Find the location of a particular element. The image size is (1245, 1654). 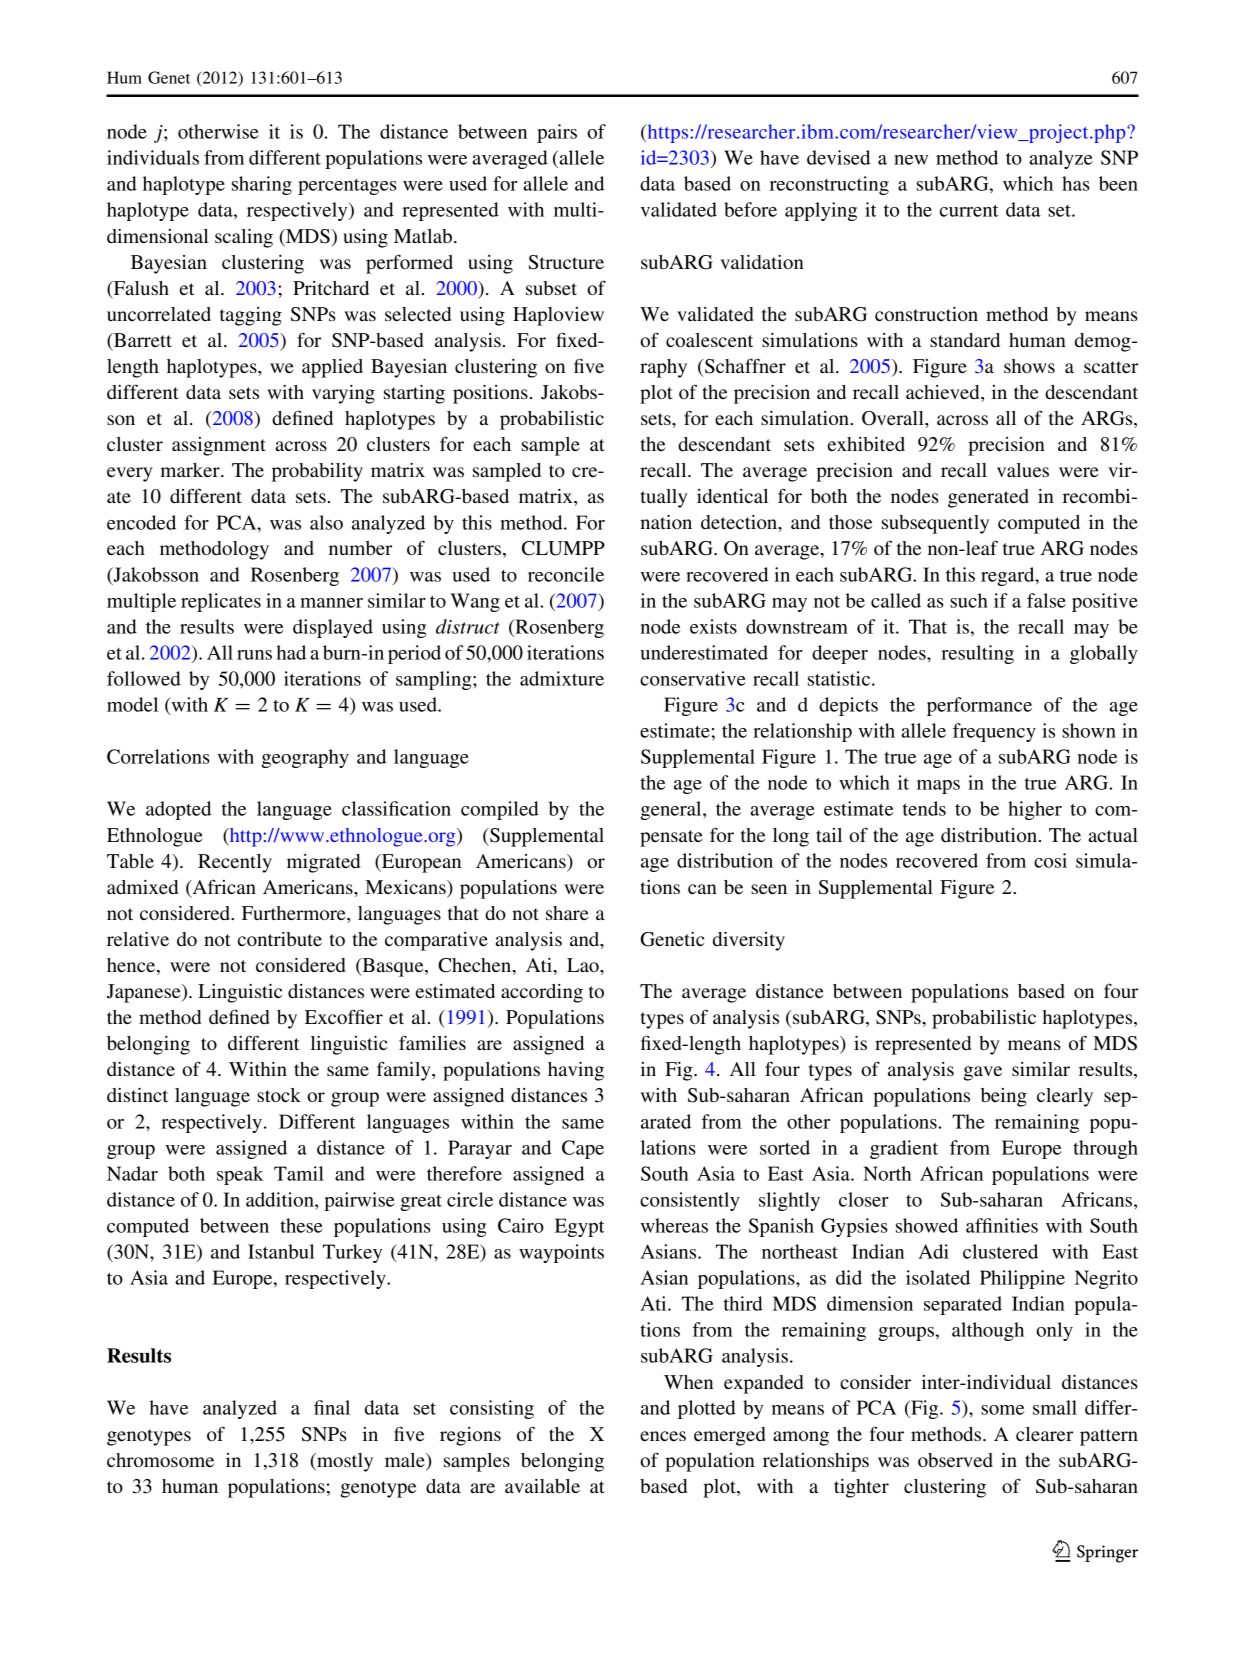

higher is located at coordinates (1035, 810).
